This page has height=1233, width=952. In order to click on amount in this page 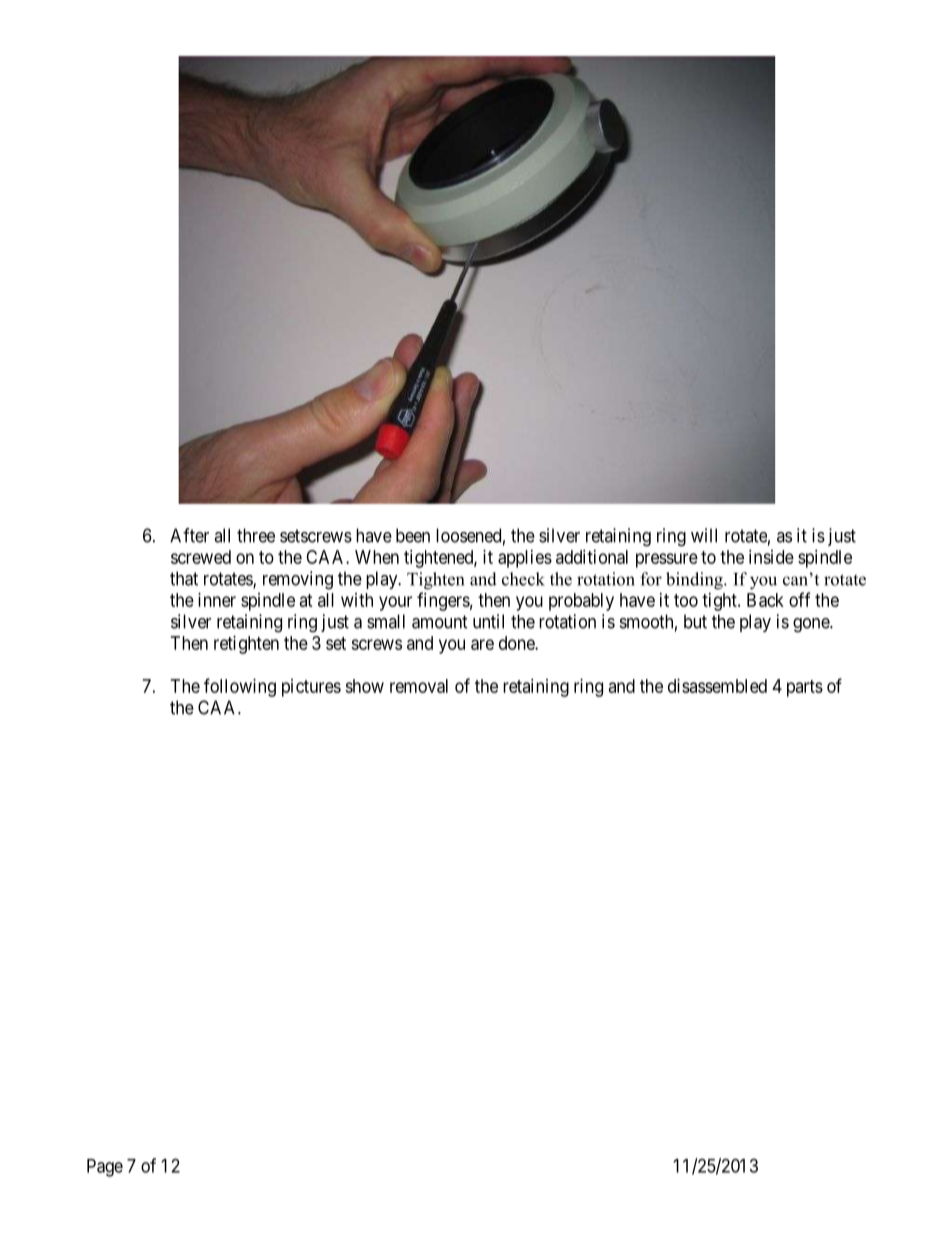, I will do `click(440, 622)`.
